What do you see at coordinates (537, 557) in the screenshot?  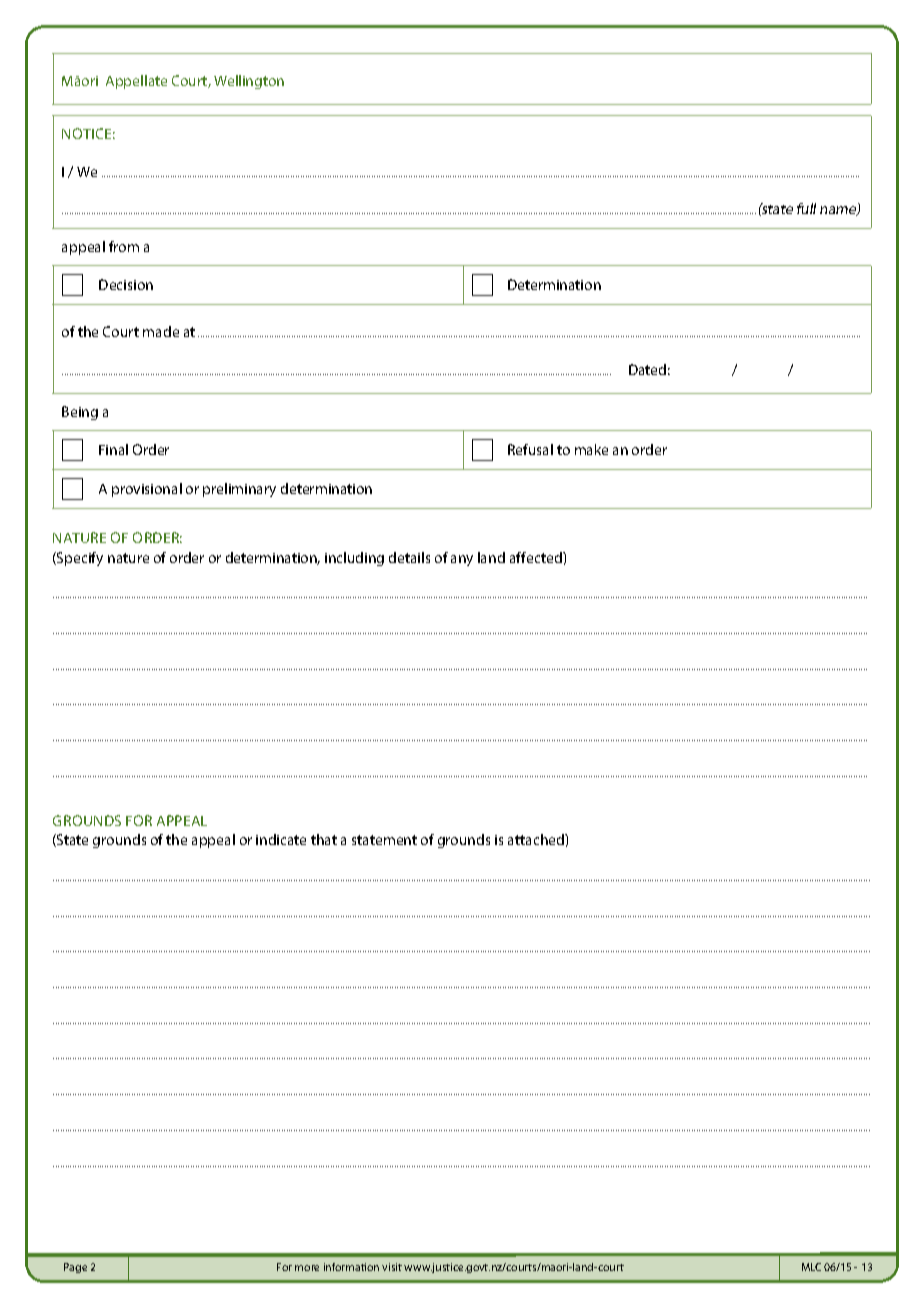 I see `affected` at bounding box center [537, 557].
